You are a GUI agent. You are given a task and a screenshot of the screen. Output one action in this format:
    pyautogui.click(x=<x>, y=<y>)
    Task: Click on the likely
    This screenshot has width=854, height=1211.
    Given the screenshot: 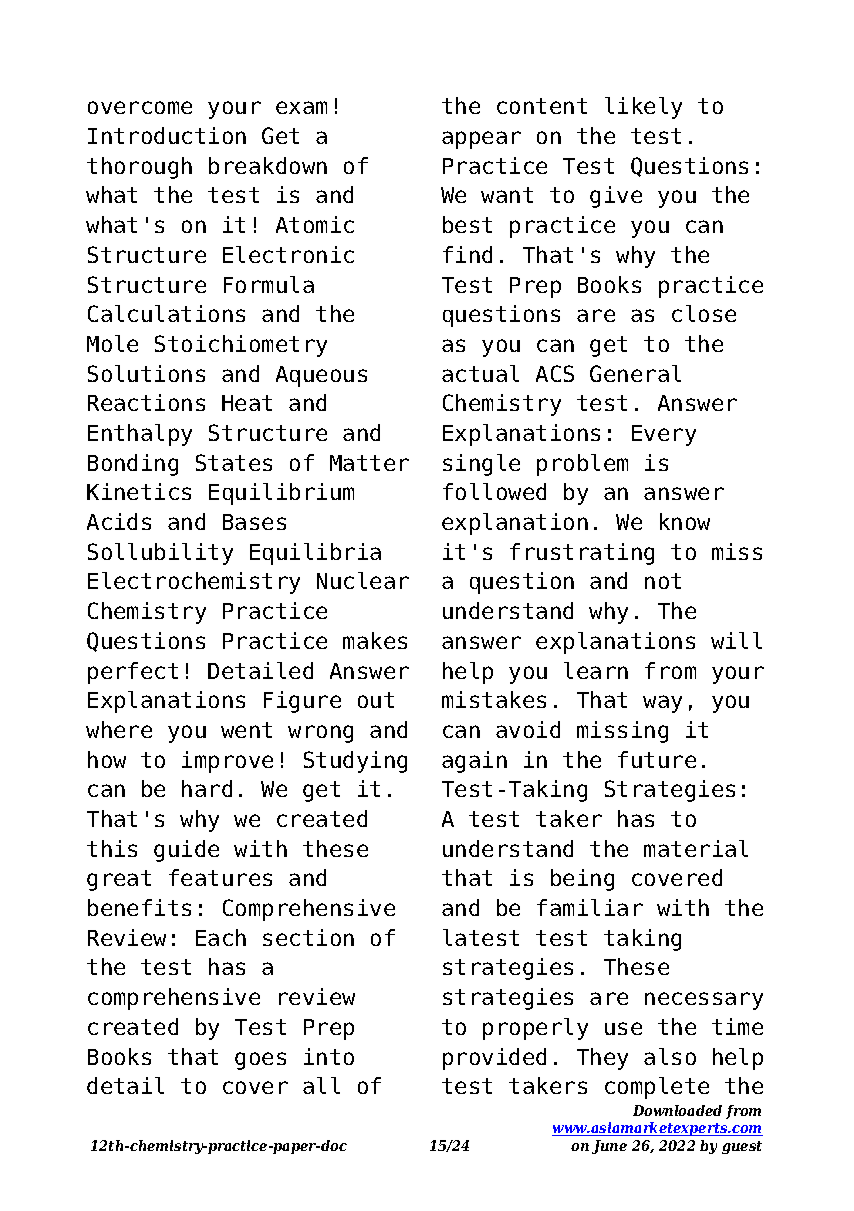 What is the action you would take?
    pyautogui.click(x=643, y=108)
